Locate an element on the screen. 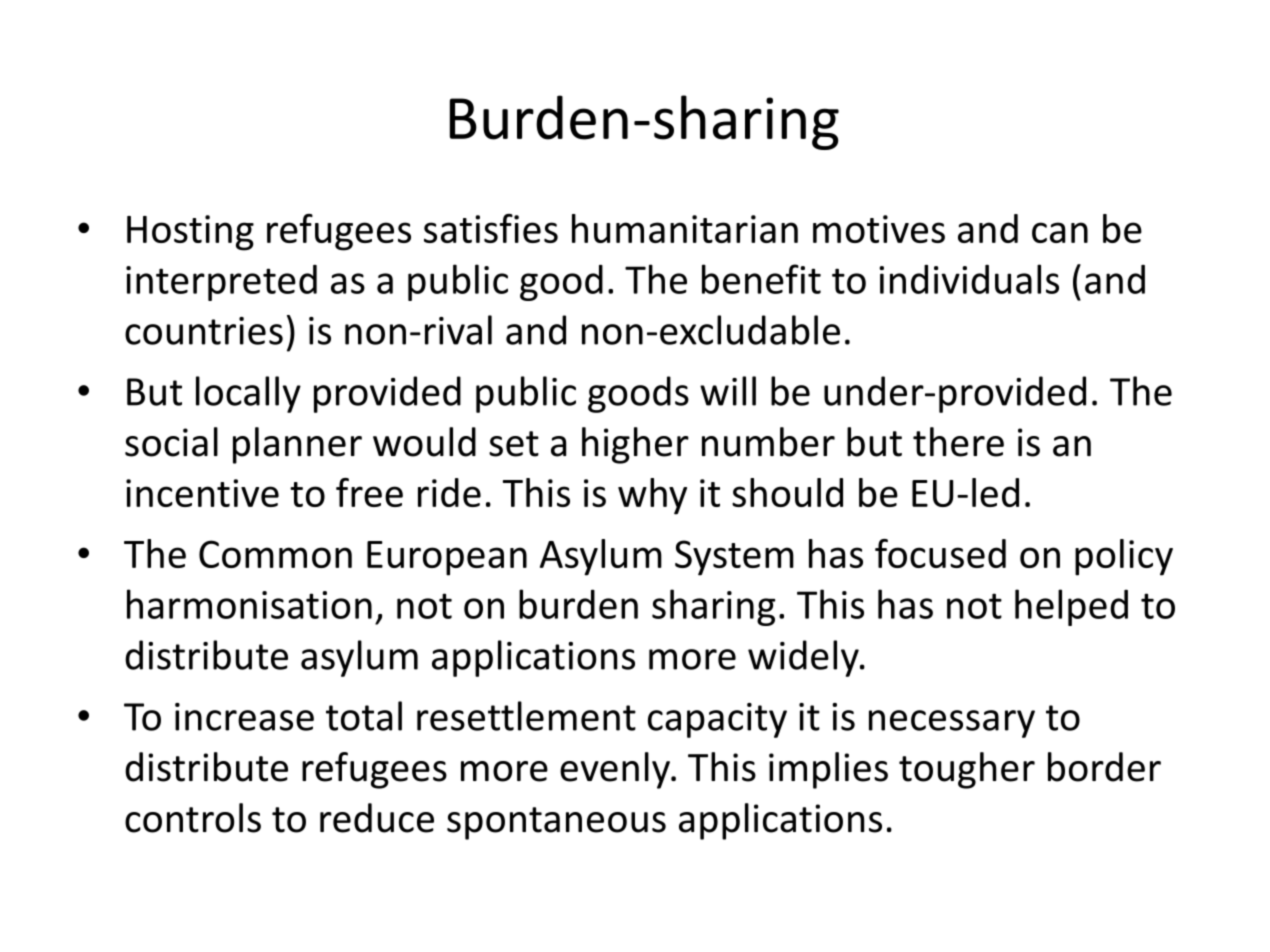 The width and height of the screenshot is (1270, 952). tougher is located at coordinates (967, 770).
